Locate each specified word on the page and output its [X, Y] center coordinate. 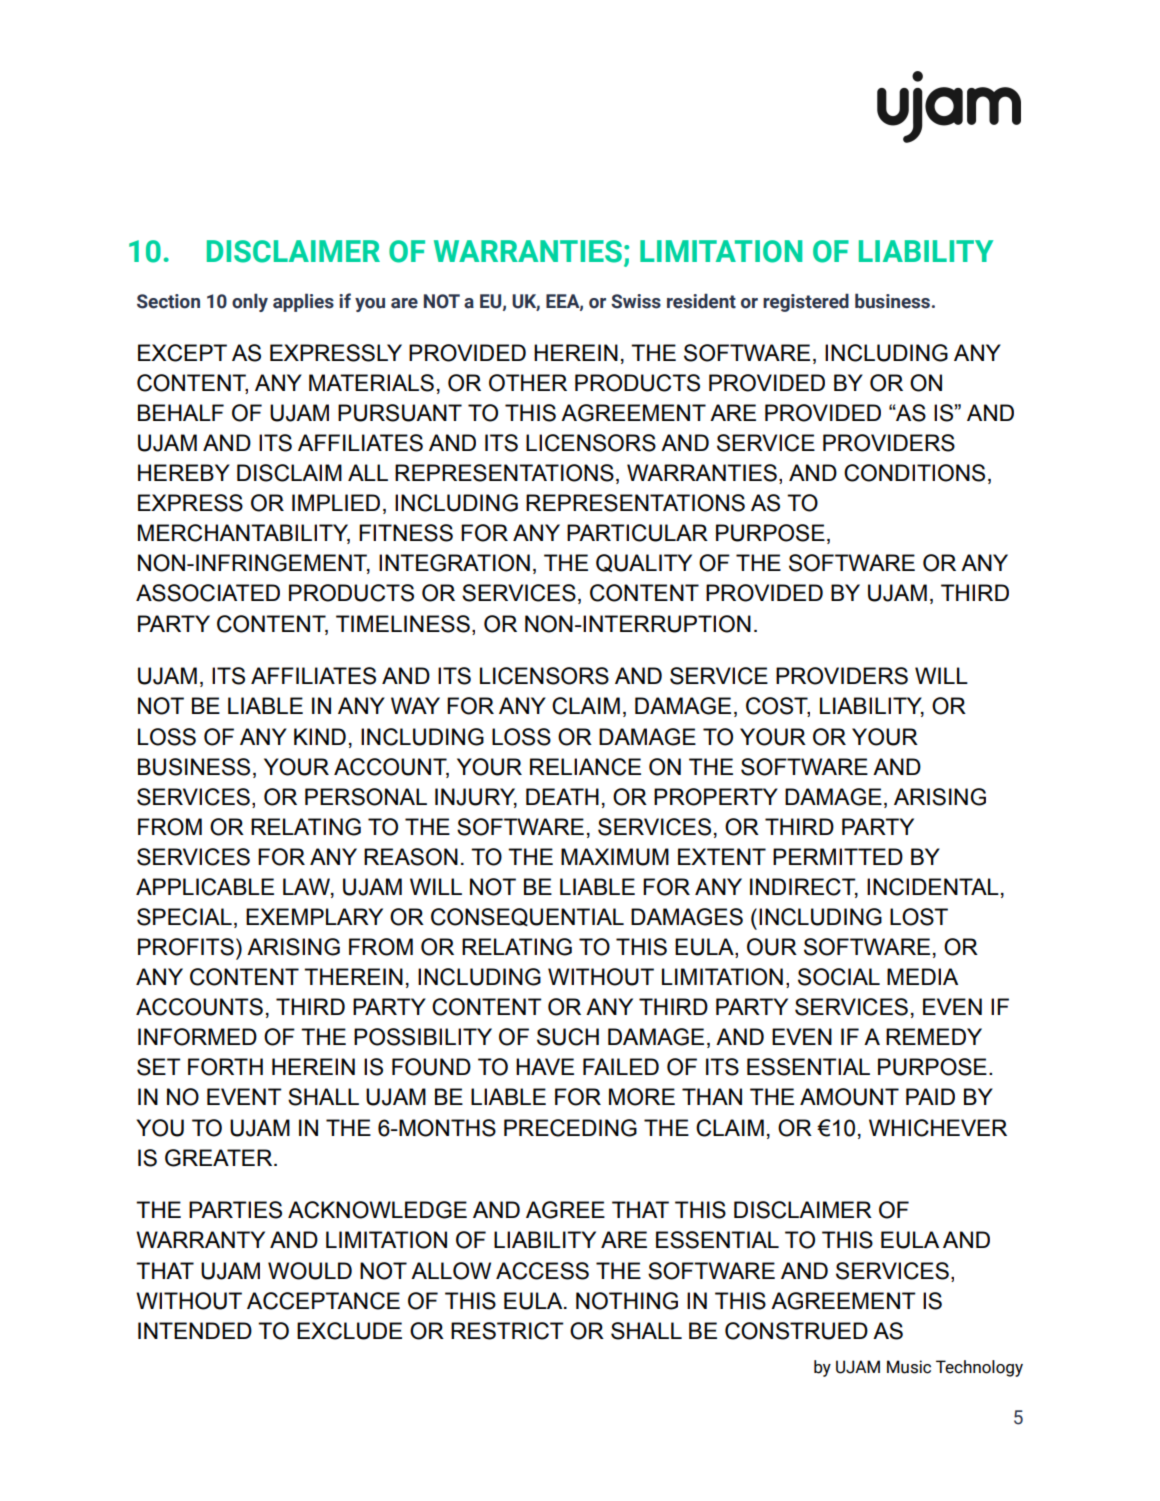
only [250, 302]
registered [806, 302]
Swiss [636, 301]
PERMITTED [838, 856]
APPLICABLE [205, 887]
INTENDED [195, 1330]
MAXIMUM [615, 857]
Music [909, 1367]
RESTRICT [507, 1331]
